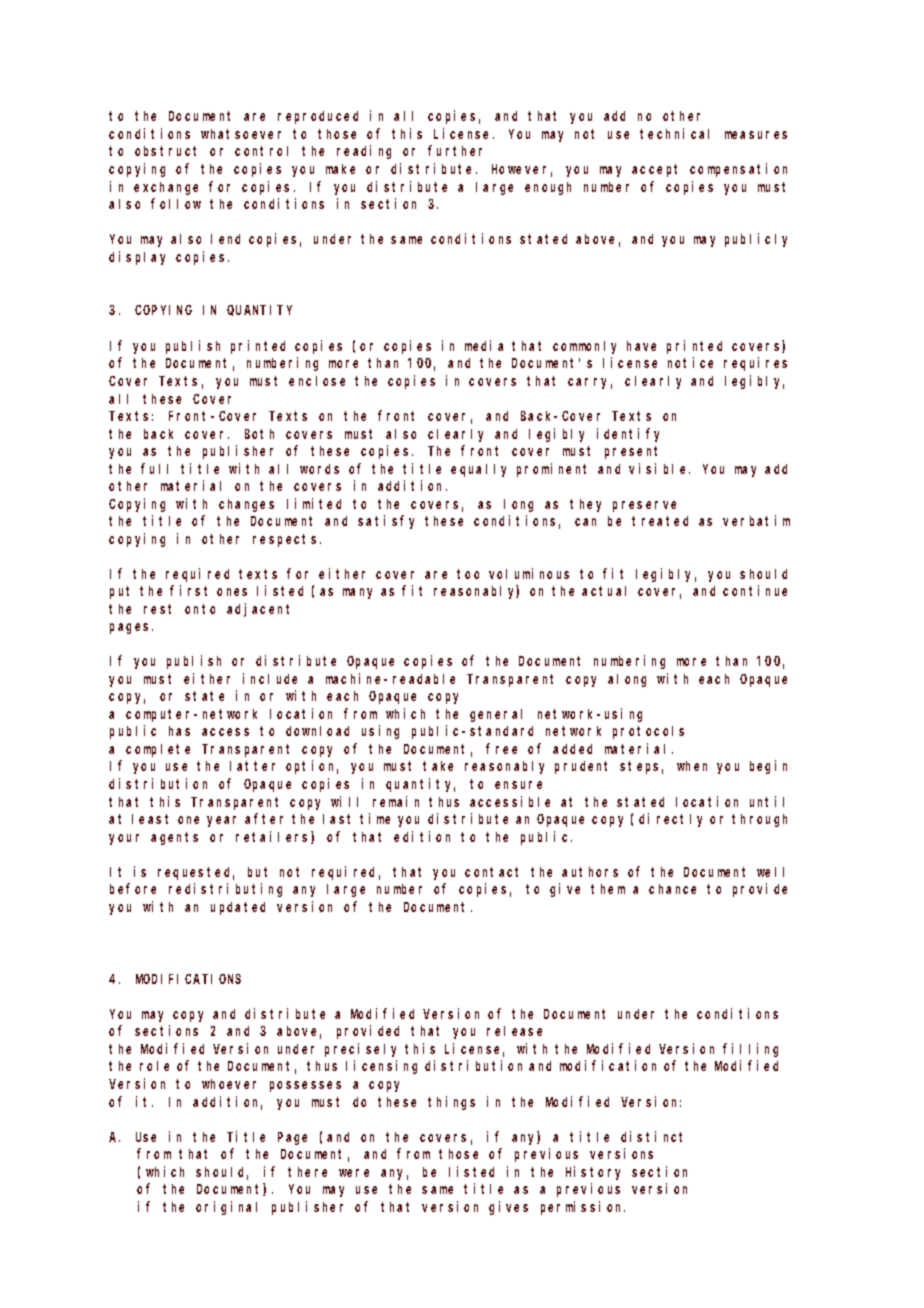 The height and width of the screenshot is (1308, 924). Describe the element at coordinates (756, 135) in the screenshot. I see `measures` at that location.
